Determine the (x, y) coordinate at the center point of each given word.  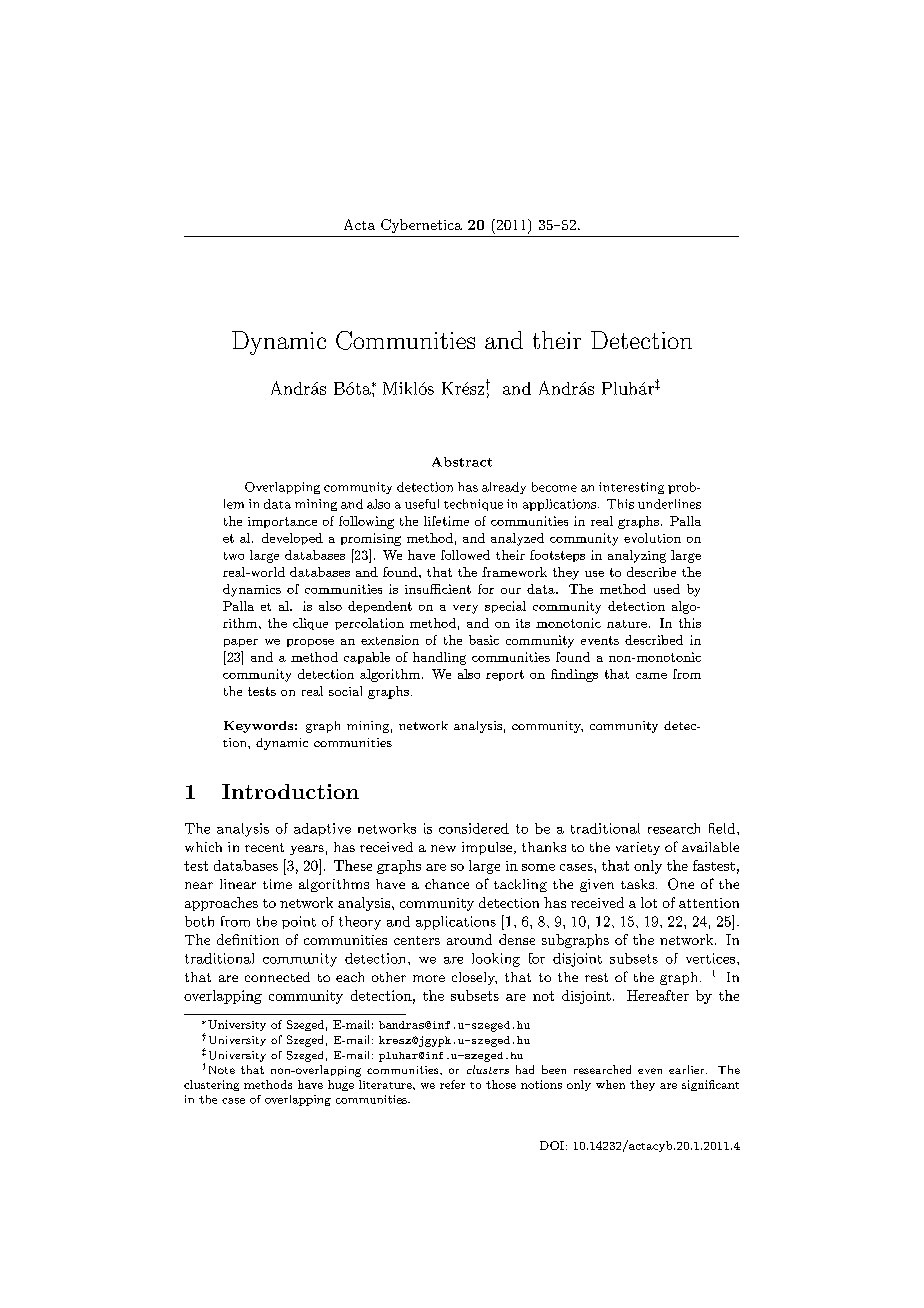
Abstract (462, 462)
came (651, 676)
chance (447, 884)
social (345, 691)
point (299, 922)
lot (649, 902)
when (610, 1084)
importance (282, 522)
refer (452, 1084)
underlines (669, 504)
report (505, 675)
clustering (211, 1085)
